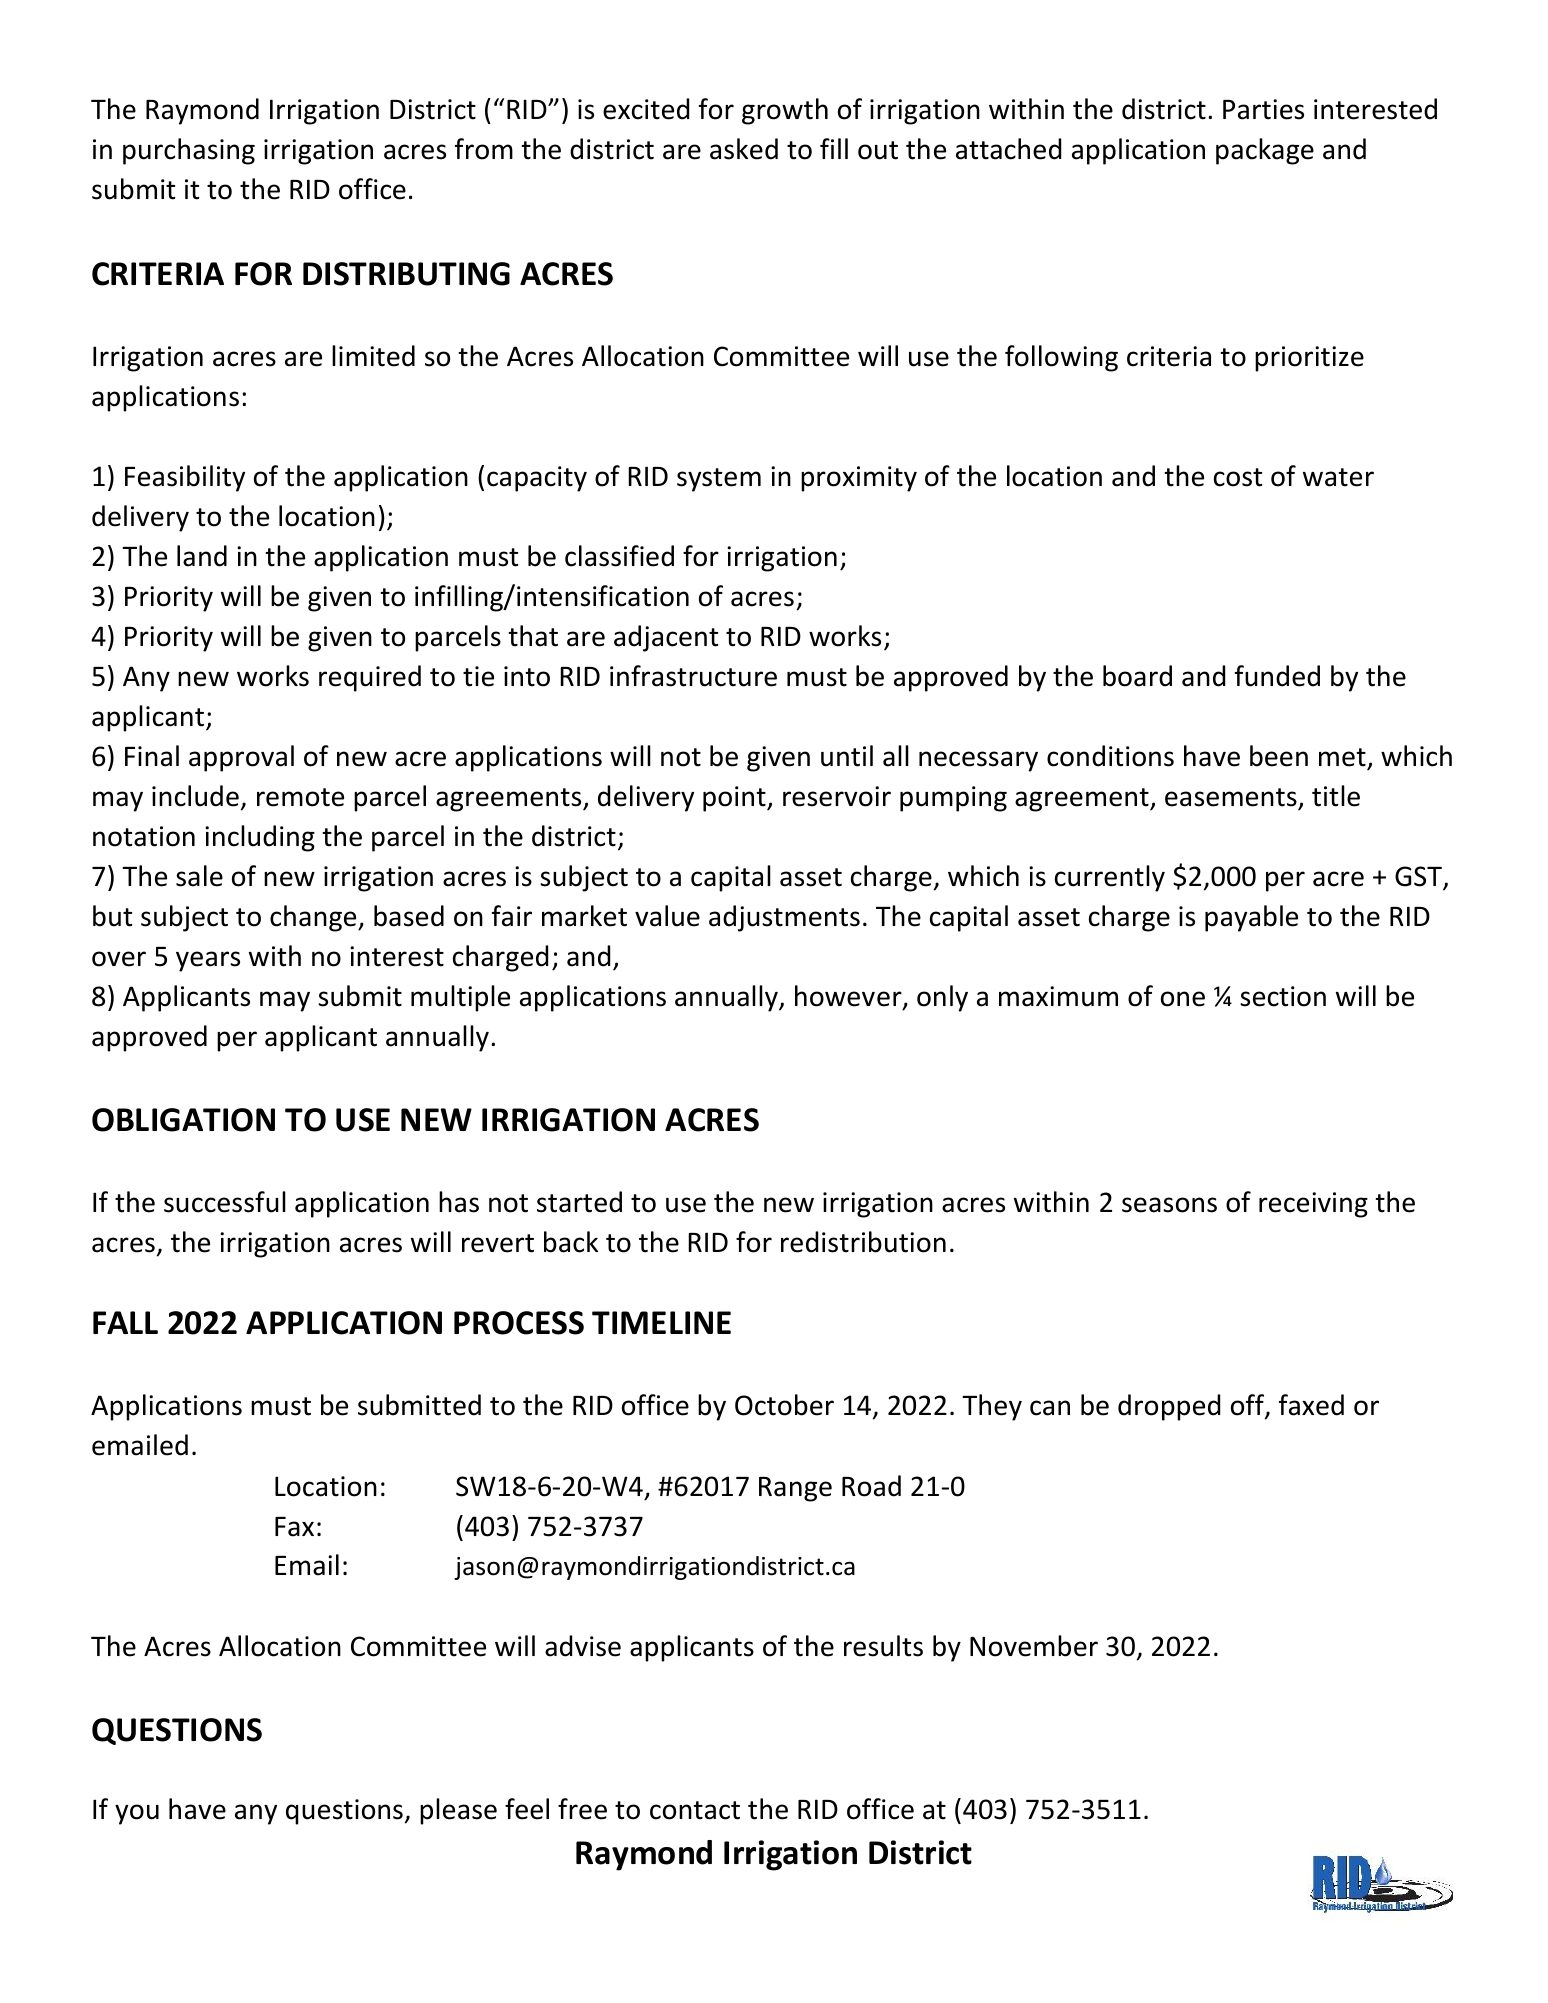  What do you see at coordinates (784, 918) in the screenshot?
I see `adjustments` at bounding box center [784, 918].
